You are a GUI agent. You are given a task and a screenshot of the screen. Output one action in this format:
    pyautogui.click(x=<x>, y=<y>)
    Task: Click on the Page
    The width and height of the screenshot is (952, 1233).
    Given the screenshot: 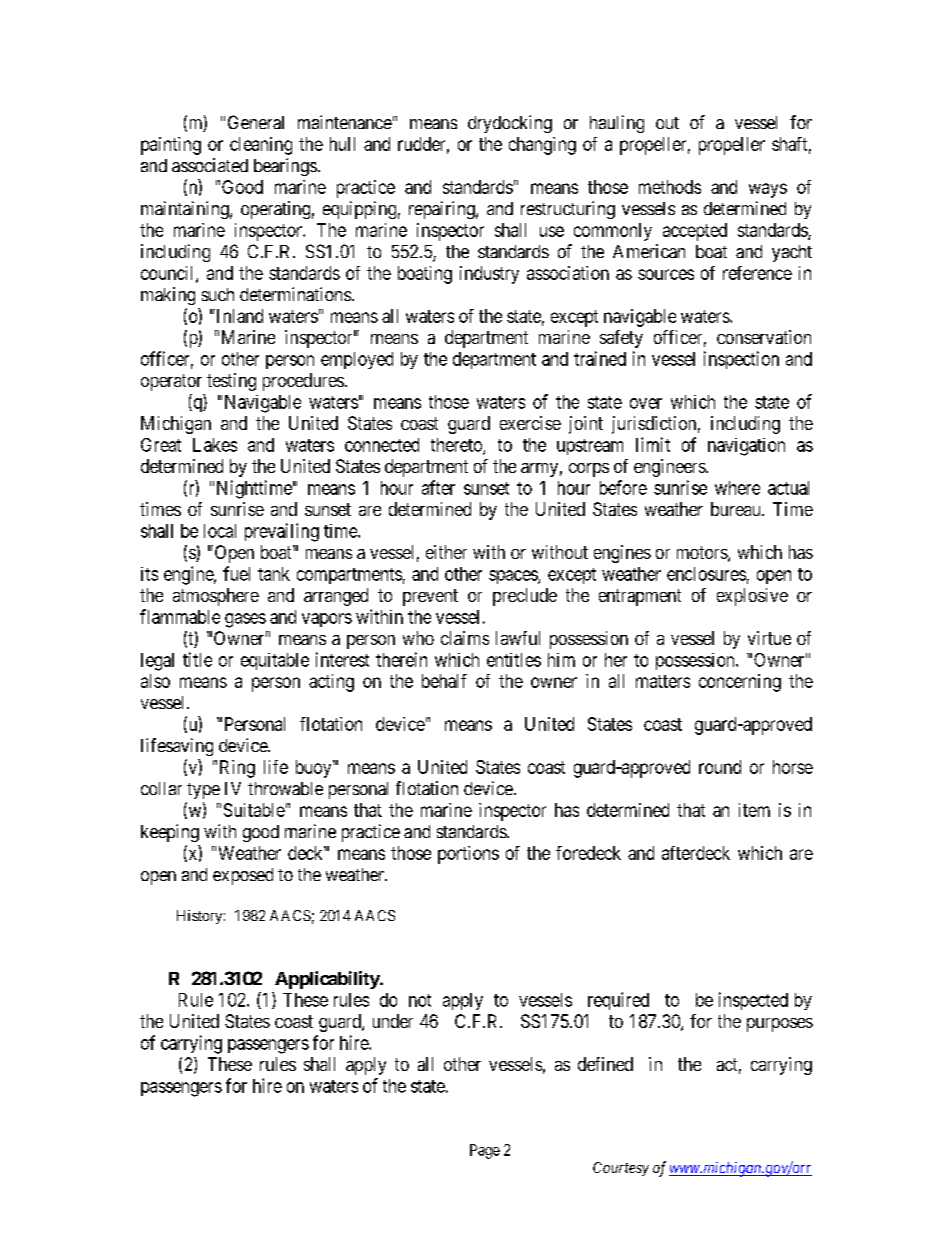 What is the action you would take?
    pyautogui.click(x=485, y=1151)
